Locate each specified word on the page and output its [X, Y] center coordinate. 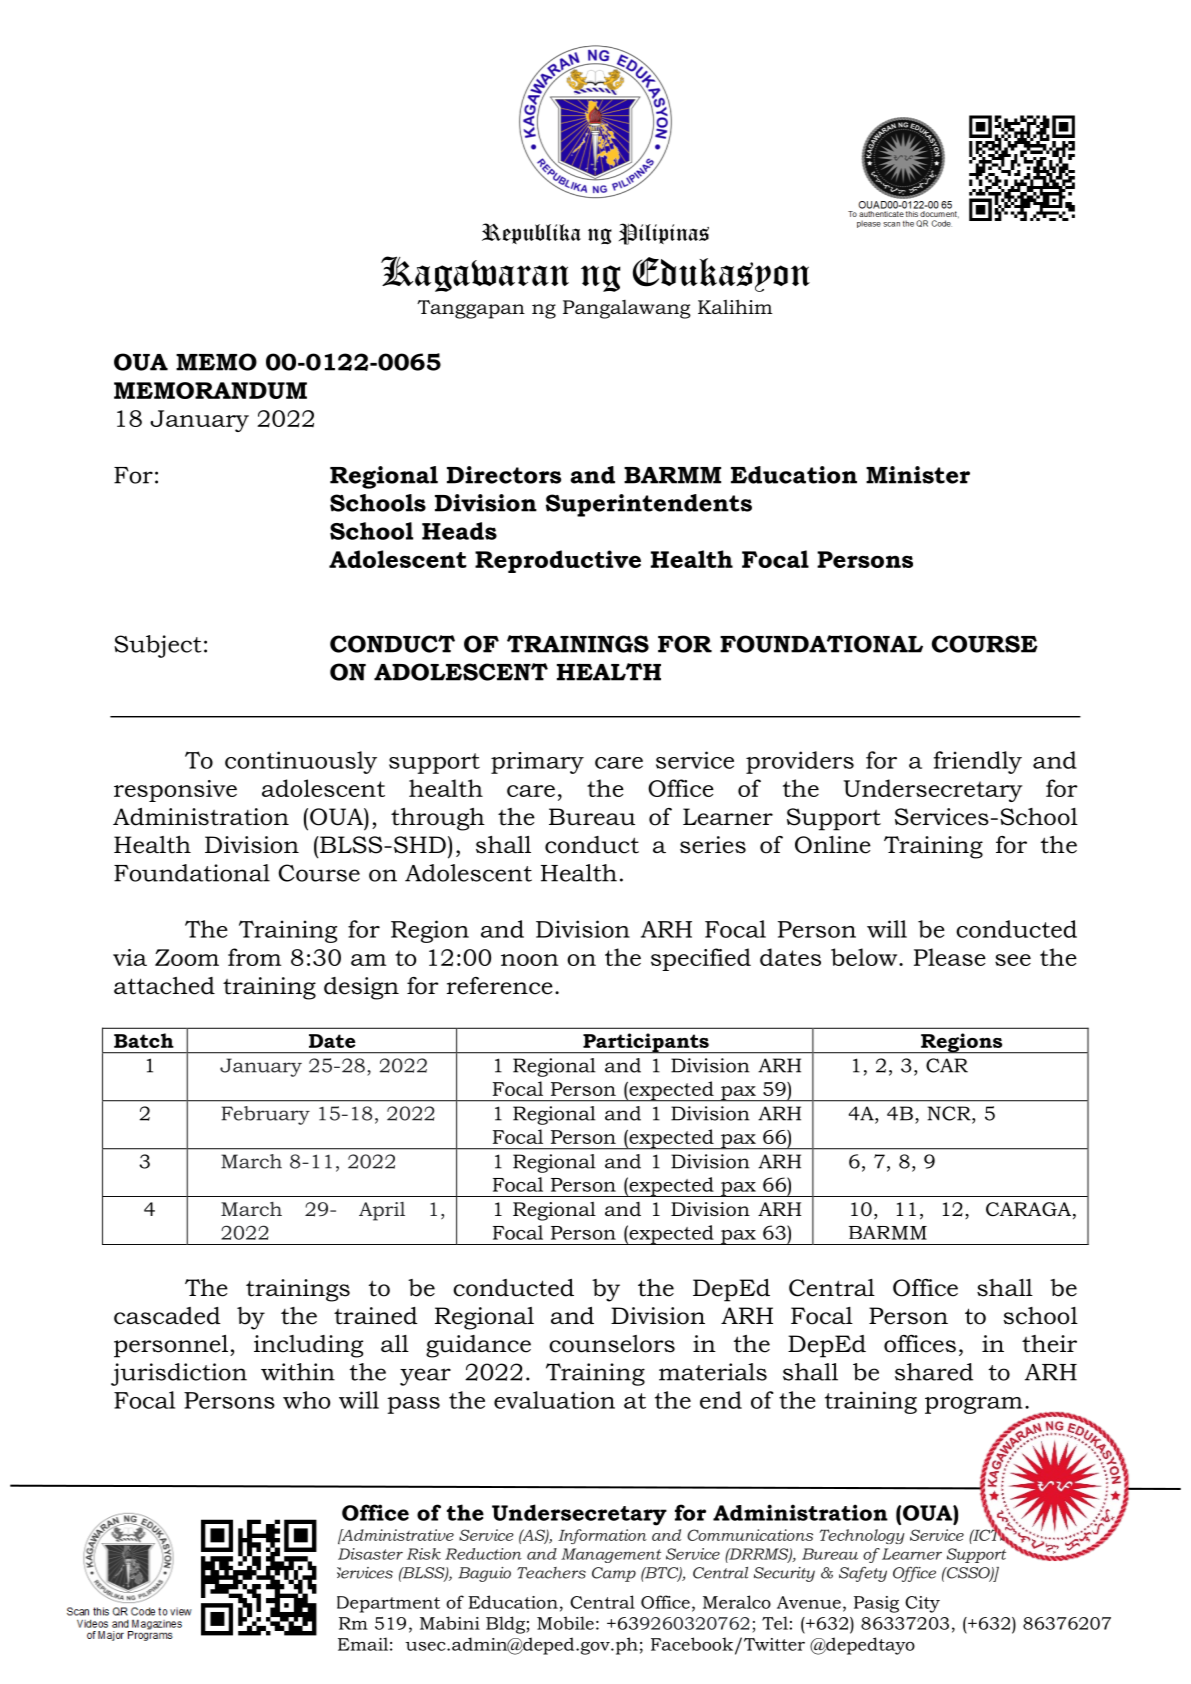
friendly [978, 762]
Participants [646, 1043]
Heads [459, 531]
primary [537, 763]
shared [934, 1372]
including [308, 1346]
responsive [175, 791]
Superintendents [649, 505]
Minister [918, 475]
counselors [612, 1344]
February [265, 1115]
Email [363, 1644]
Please [950, 957]
